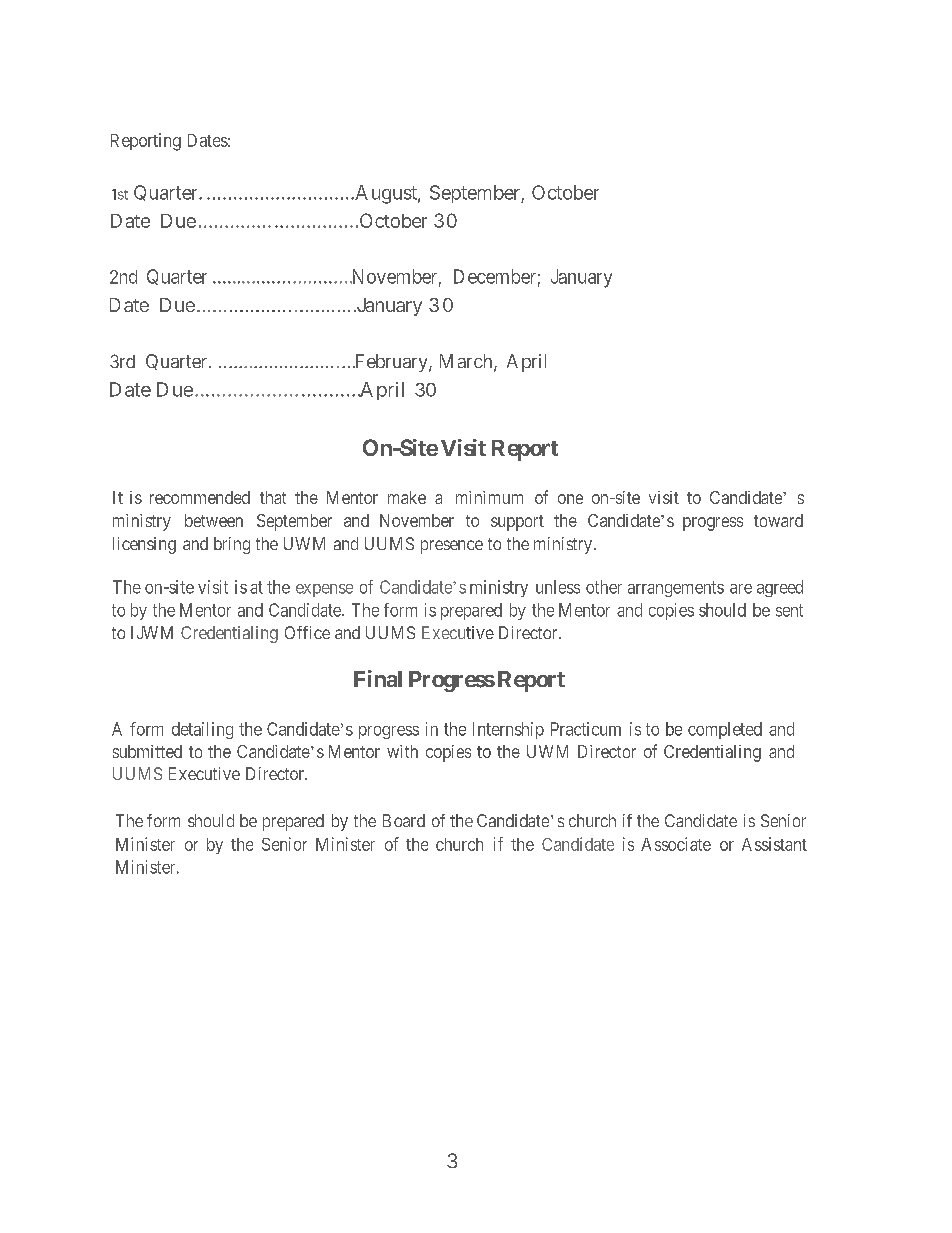  What do you see at coordinates (214, 520) in the document?
I see `between` at bounding box center [214, 520].
